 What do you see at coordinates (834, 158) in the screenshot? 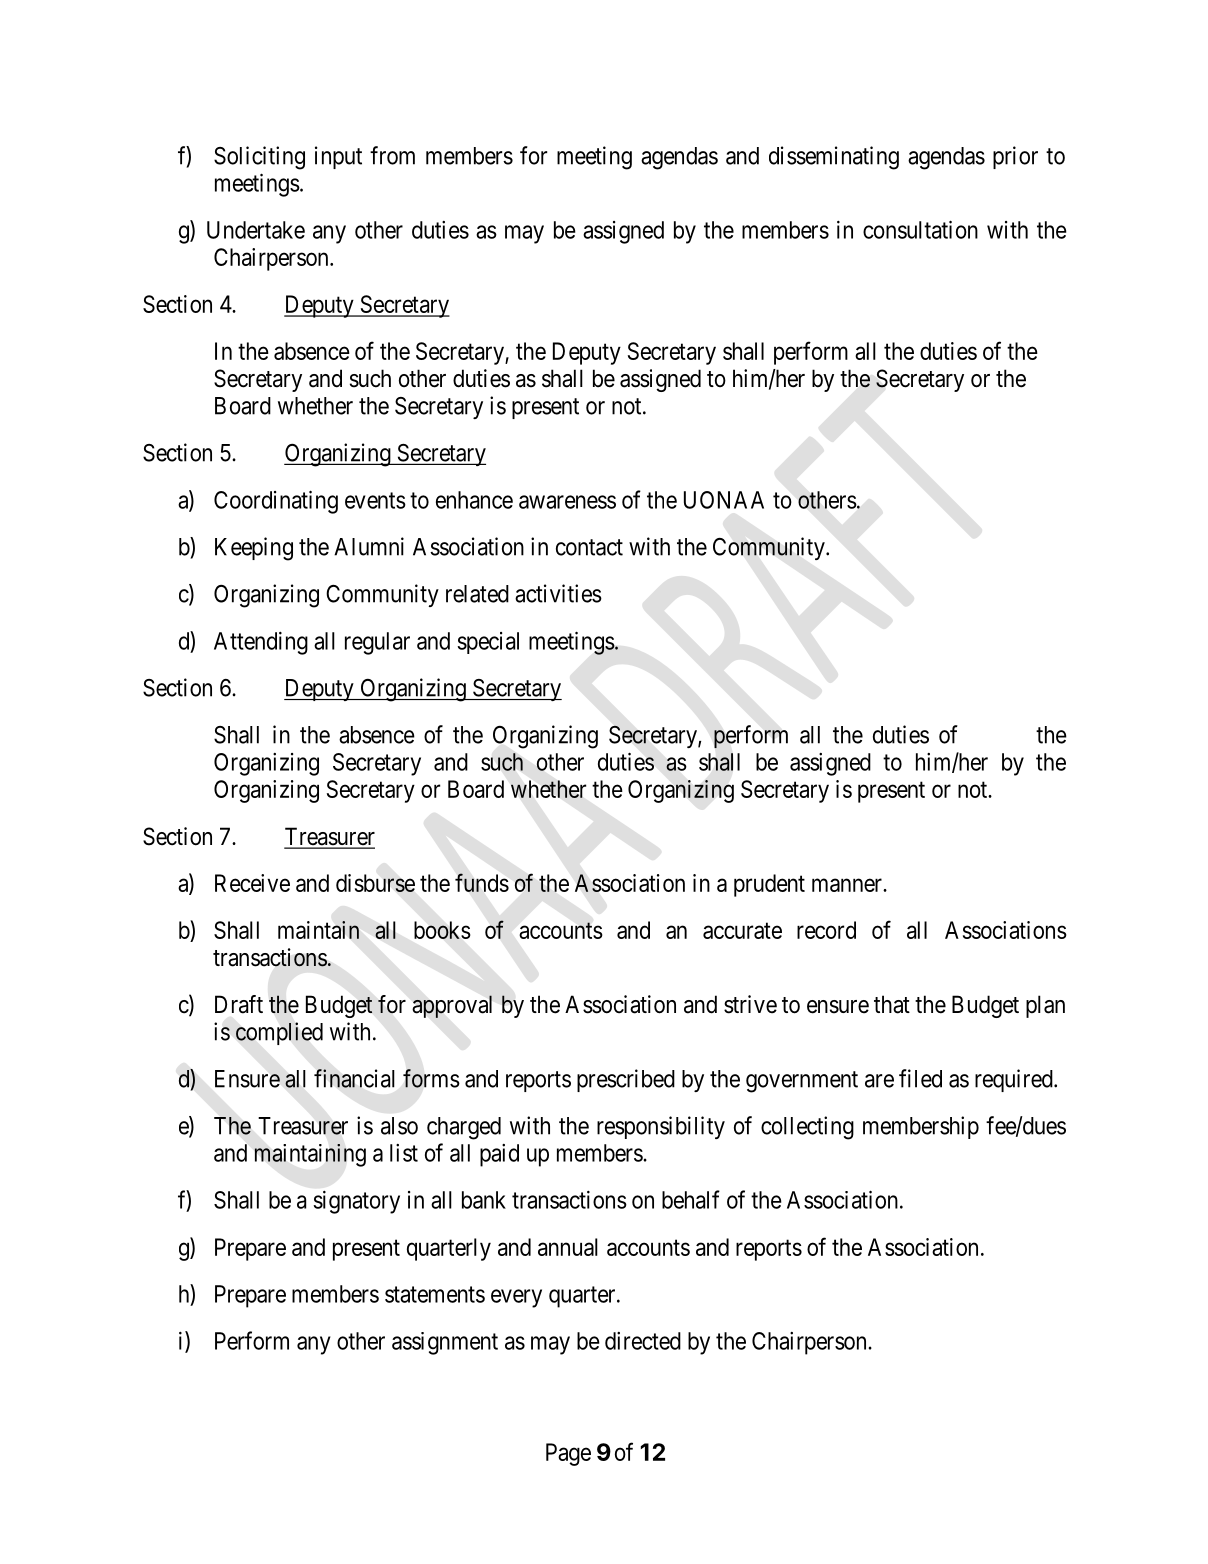
I see `disseminating` at bounding box center [834, 158].
